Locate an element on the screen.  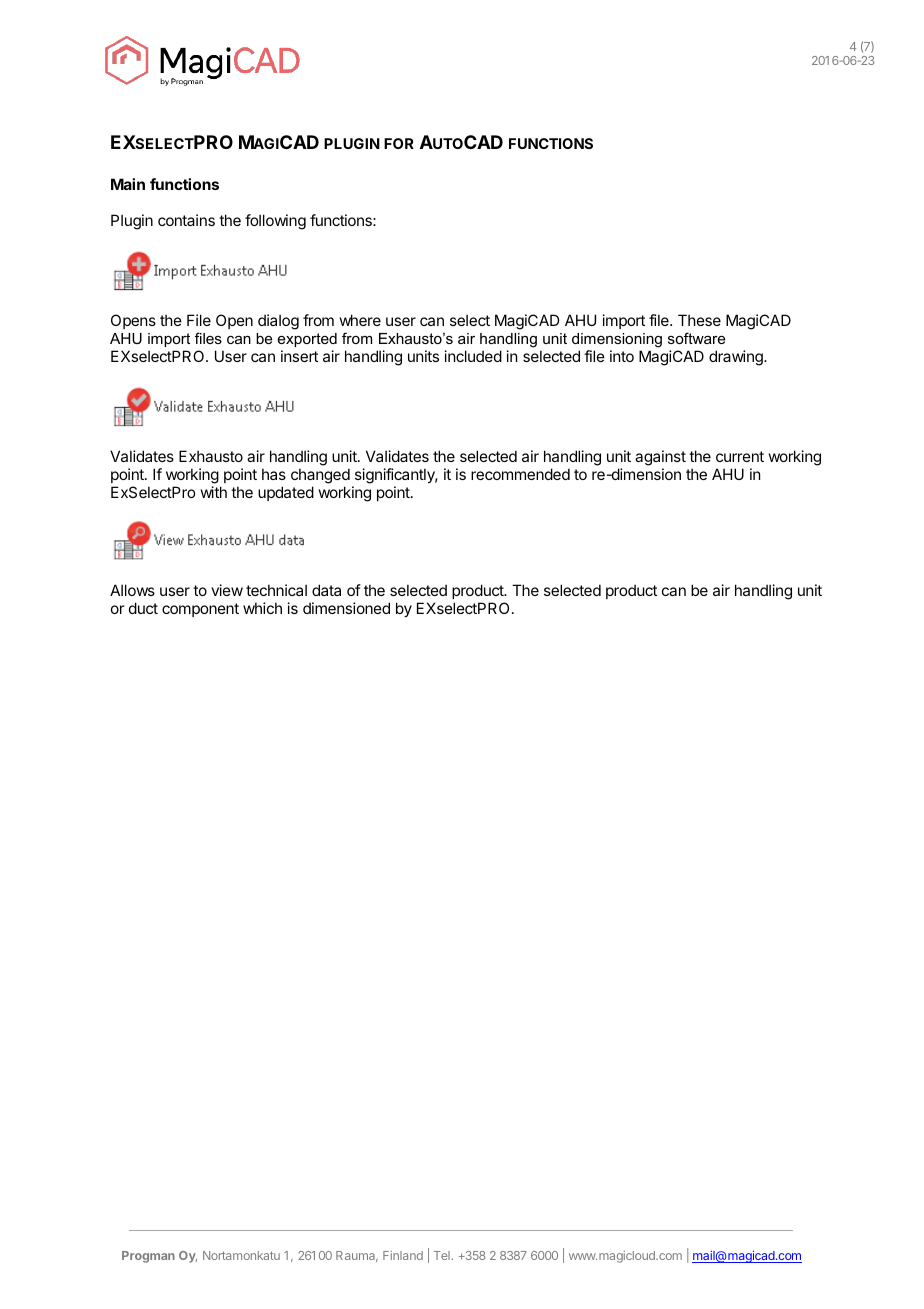
insert is located at coordinates (299, 356).
